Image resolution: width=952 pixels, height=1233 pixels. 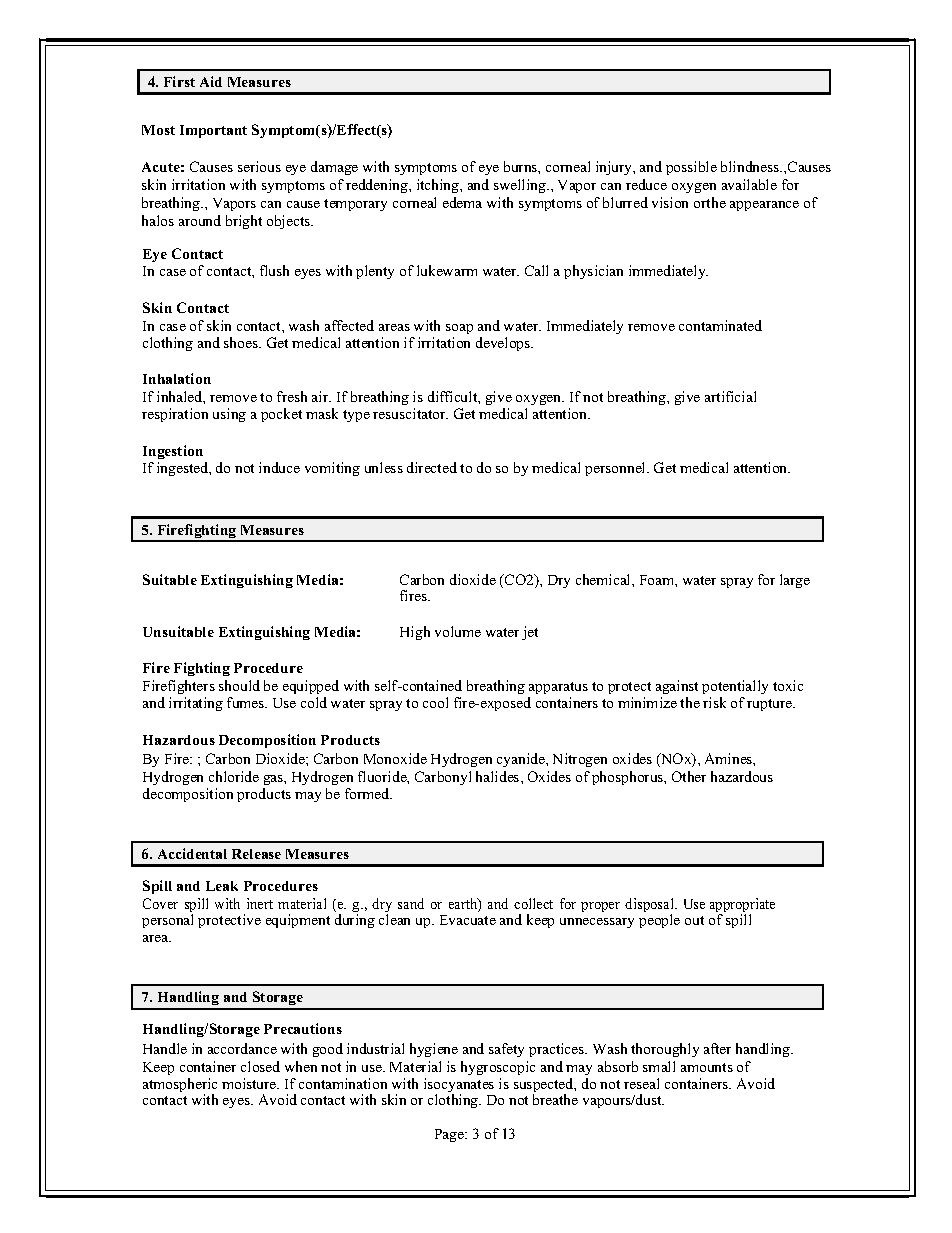 What do you see at coordinates (730, 396) in the screenshot?
I see `artificial` at bounding box center [730, 396].
